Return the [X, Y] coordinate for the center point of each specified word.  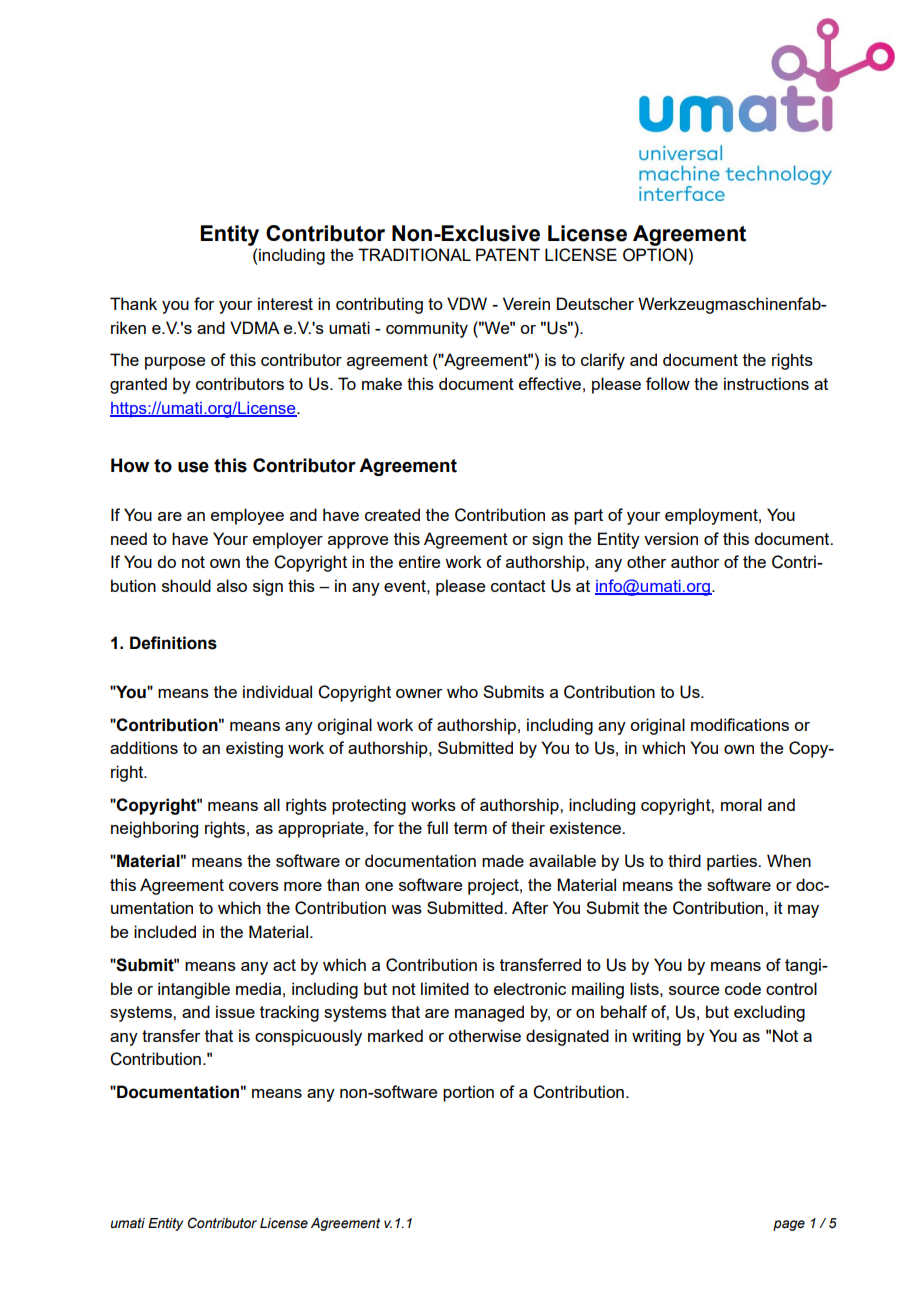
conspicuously [308, 1037]
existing [254, 749]
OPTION [655, 255]
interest [285, 303]
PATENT [508, 254]
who [462, 691]
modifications [740, 724]
